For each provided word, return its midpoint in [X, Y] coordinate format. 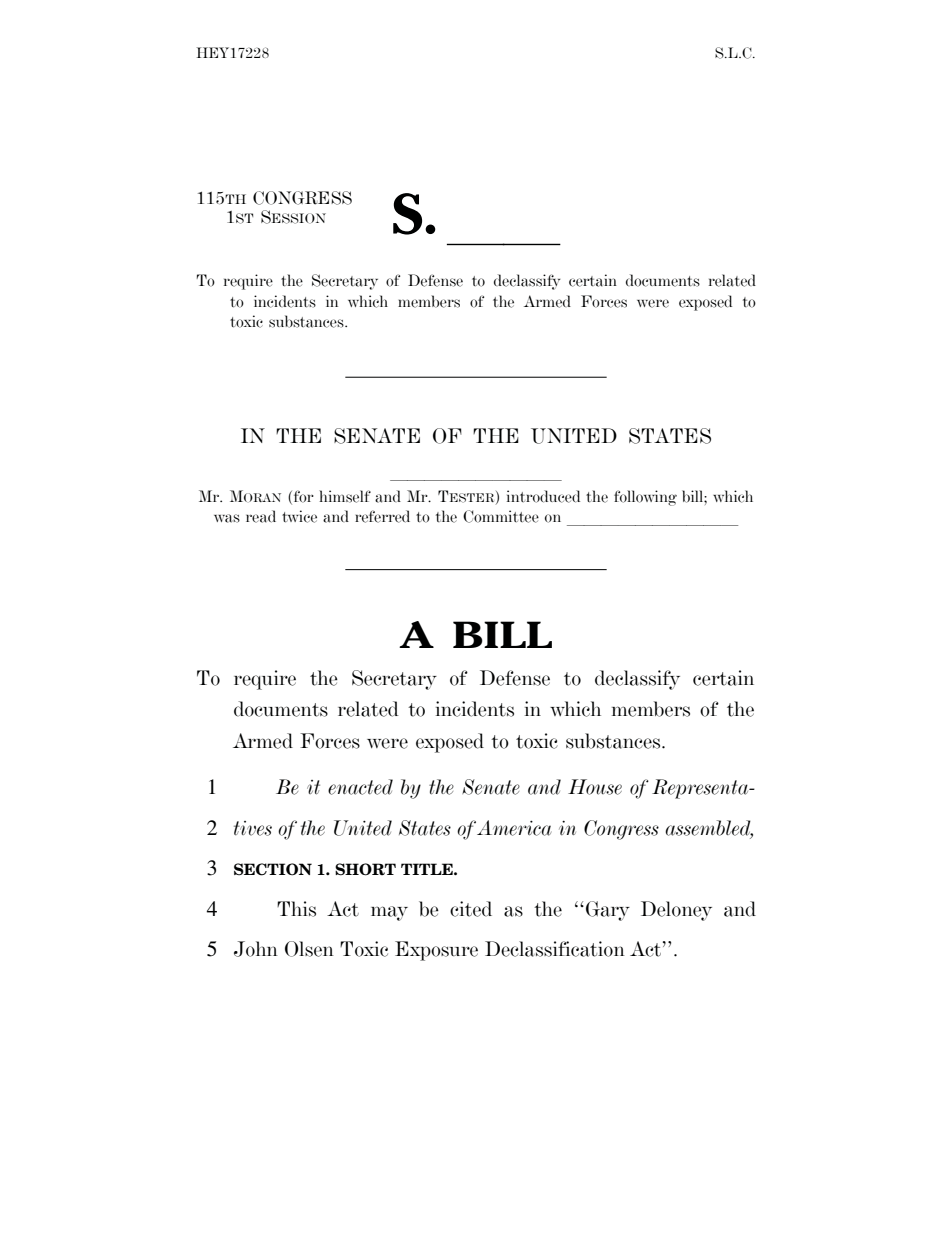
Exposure [436, 951]
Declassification [555, 949]
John [256, 949]
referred [382, 516]
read [261, 516]
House [595, 787]
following [645, 498]
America [514, 828]
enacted [360, 787]
